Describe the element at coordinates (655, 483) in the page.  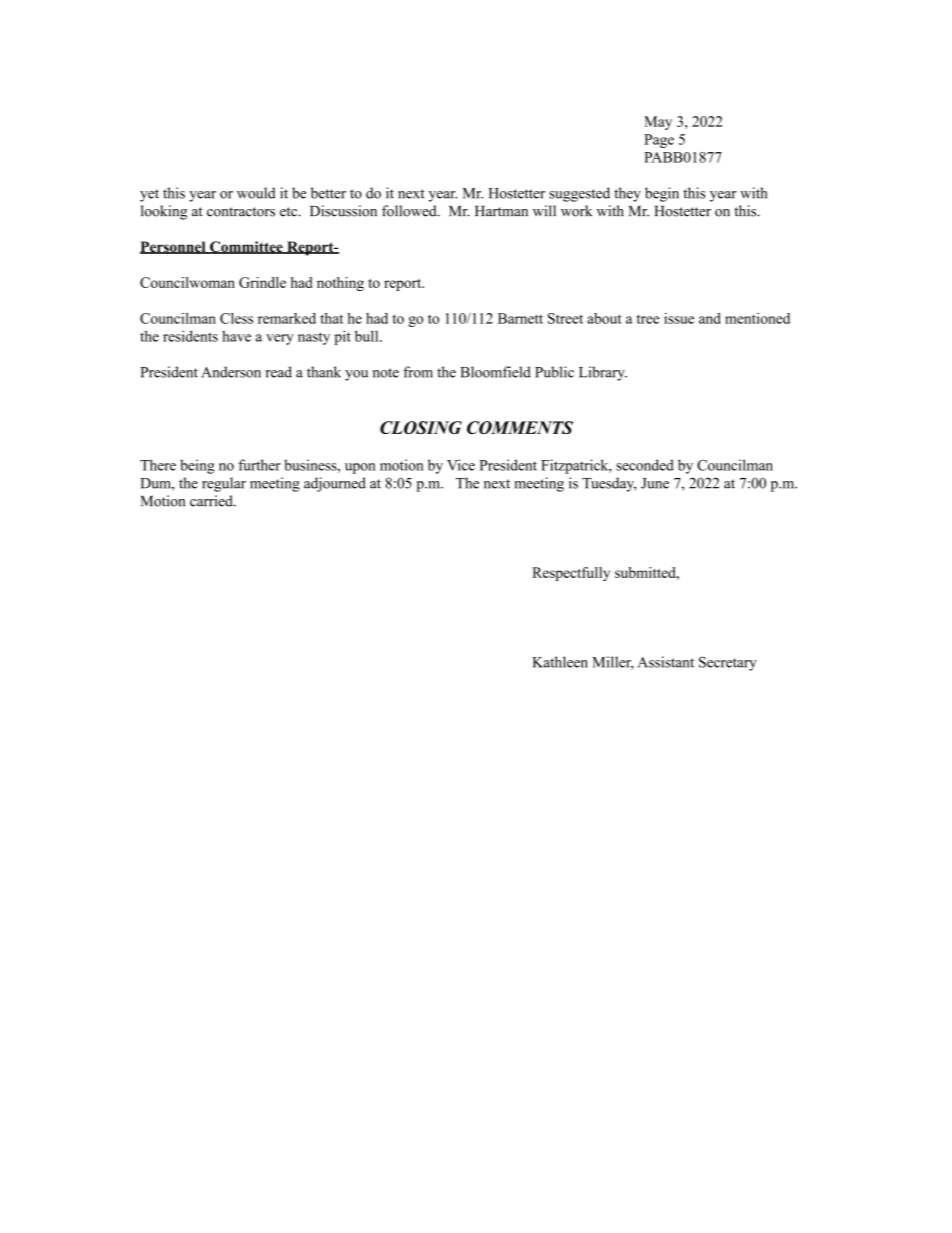
I see `June` at that location.
